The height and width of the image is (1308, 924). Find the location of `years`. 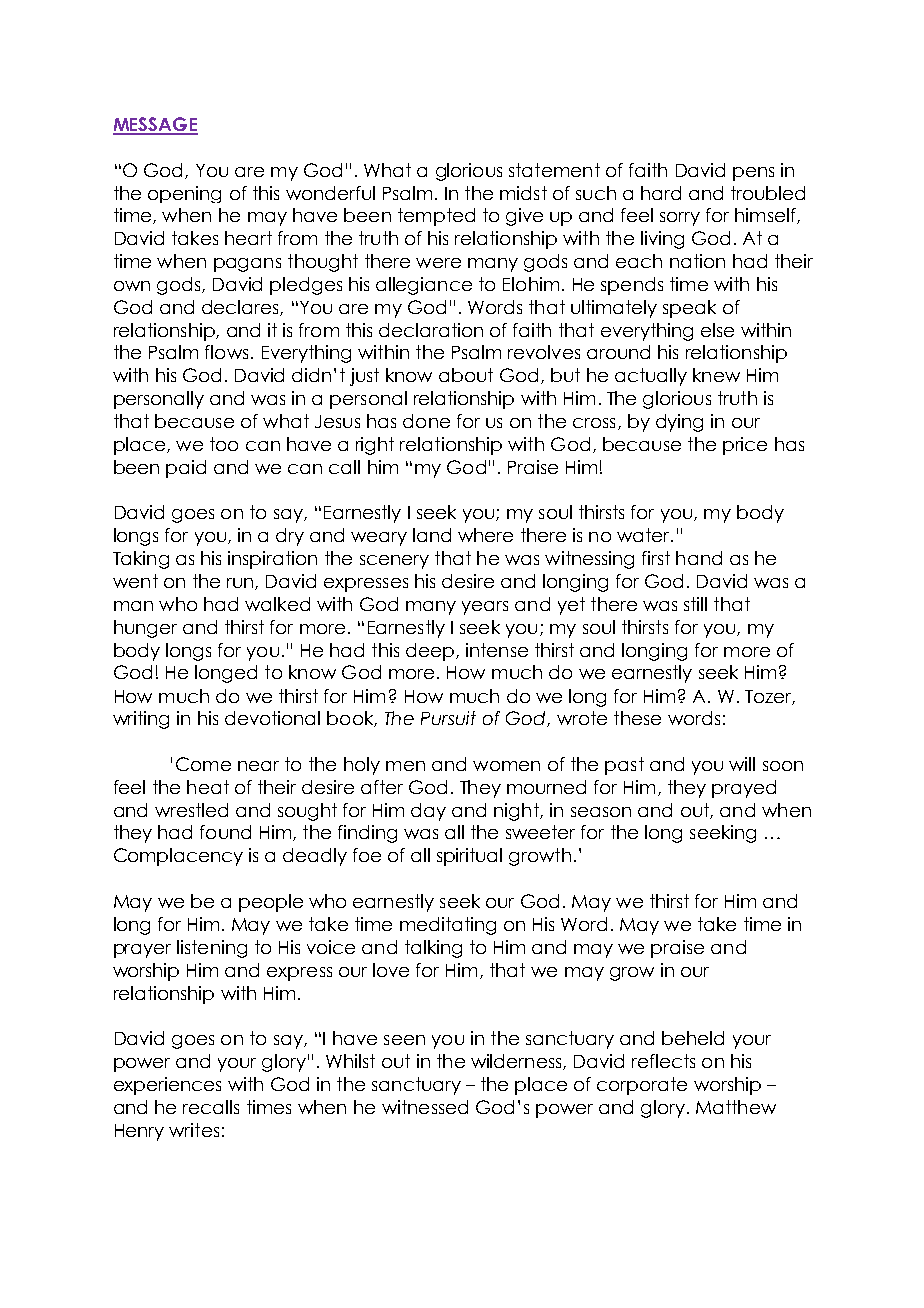

years is located at coordinates (485, 608).
